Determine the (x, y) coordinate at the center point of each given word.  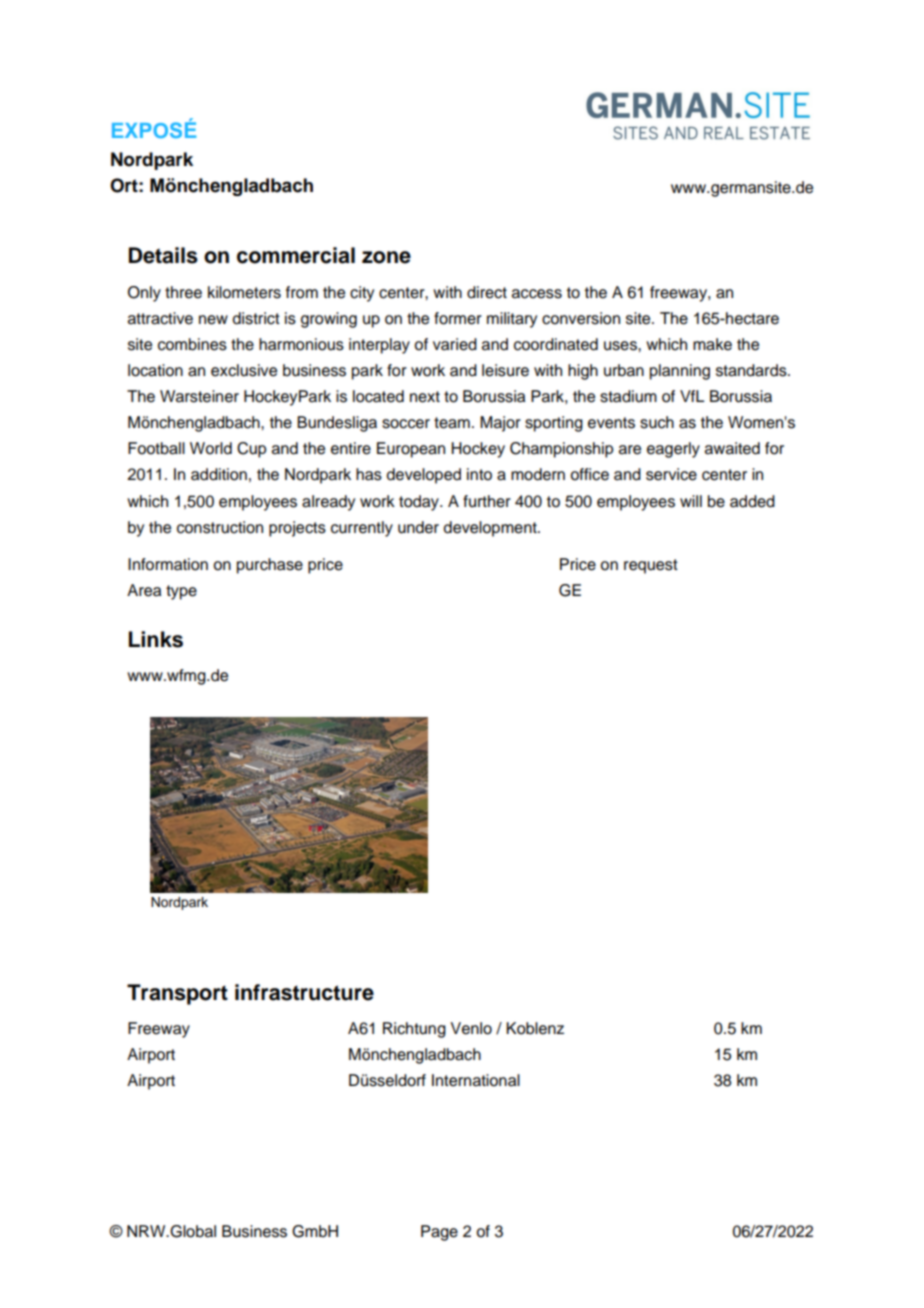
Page (439, 1233)
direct (487, 292)
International (476, 1080)
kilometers (244, 292)
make (712, 344)
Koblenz (535, 1028)
